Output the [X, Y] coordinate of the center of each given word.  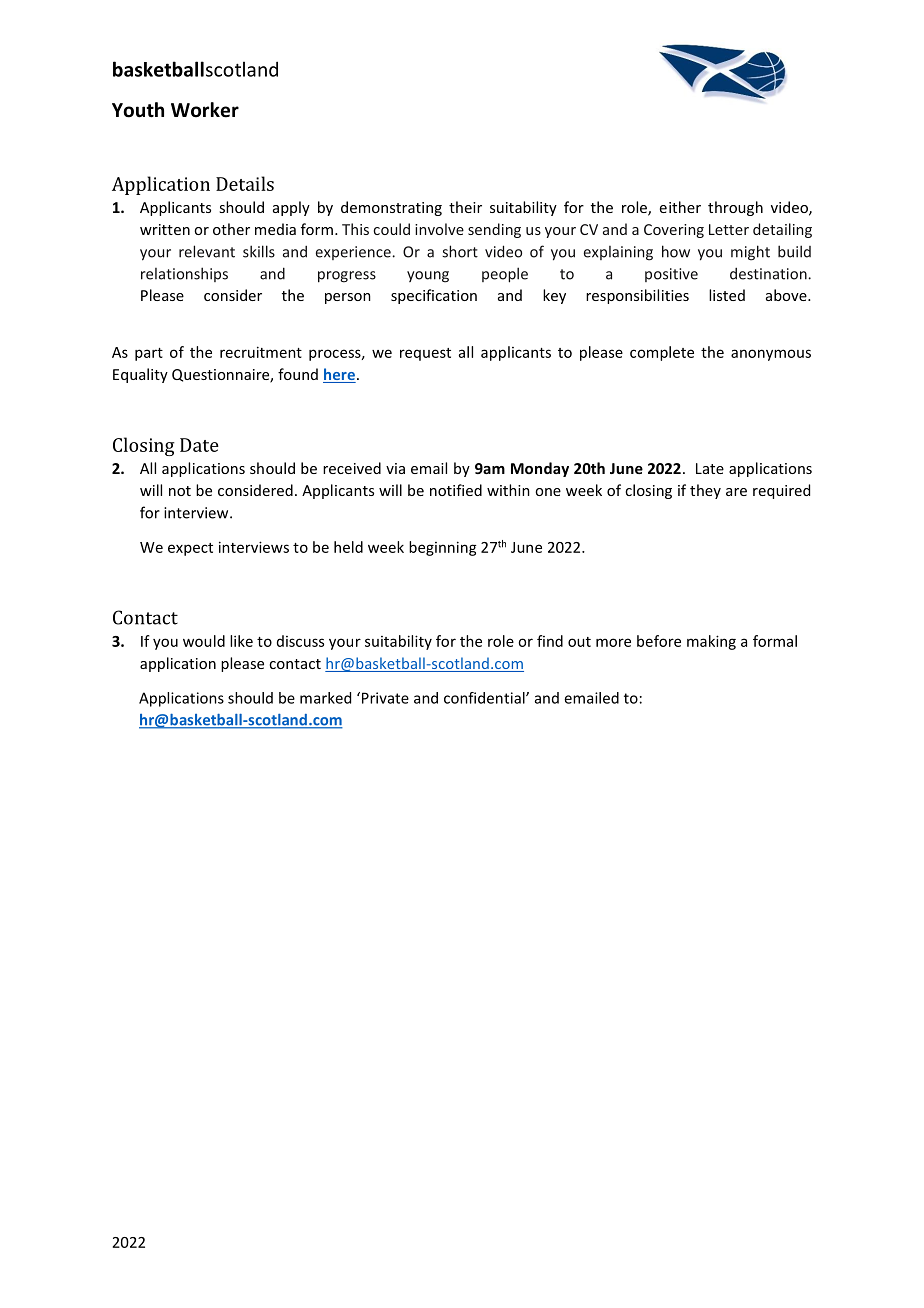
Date [199, 445]
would [204, 641]
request [425, 354]
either [680, 207]
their [465, 207]
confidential [485, 698]
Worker [205, 110]
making [711, 642]
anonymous [771, 355]
